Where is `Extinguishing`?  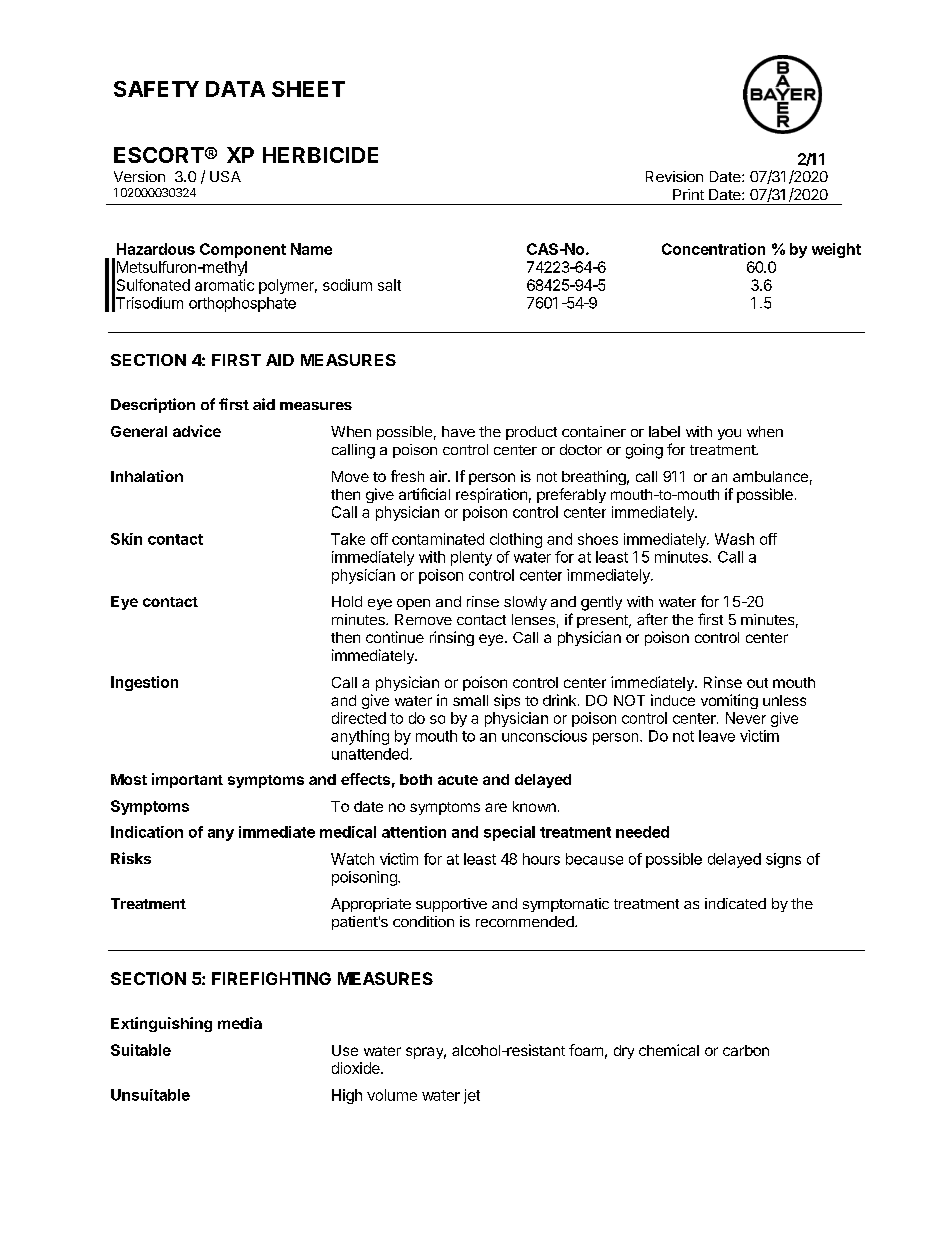
Extinguishing is located at coordinates (161, 1024).
